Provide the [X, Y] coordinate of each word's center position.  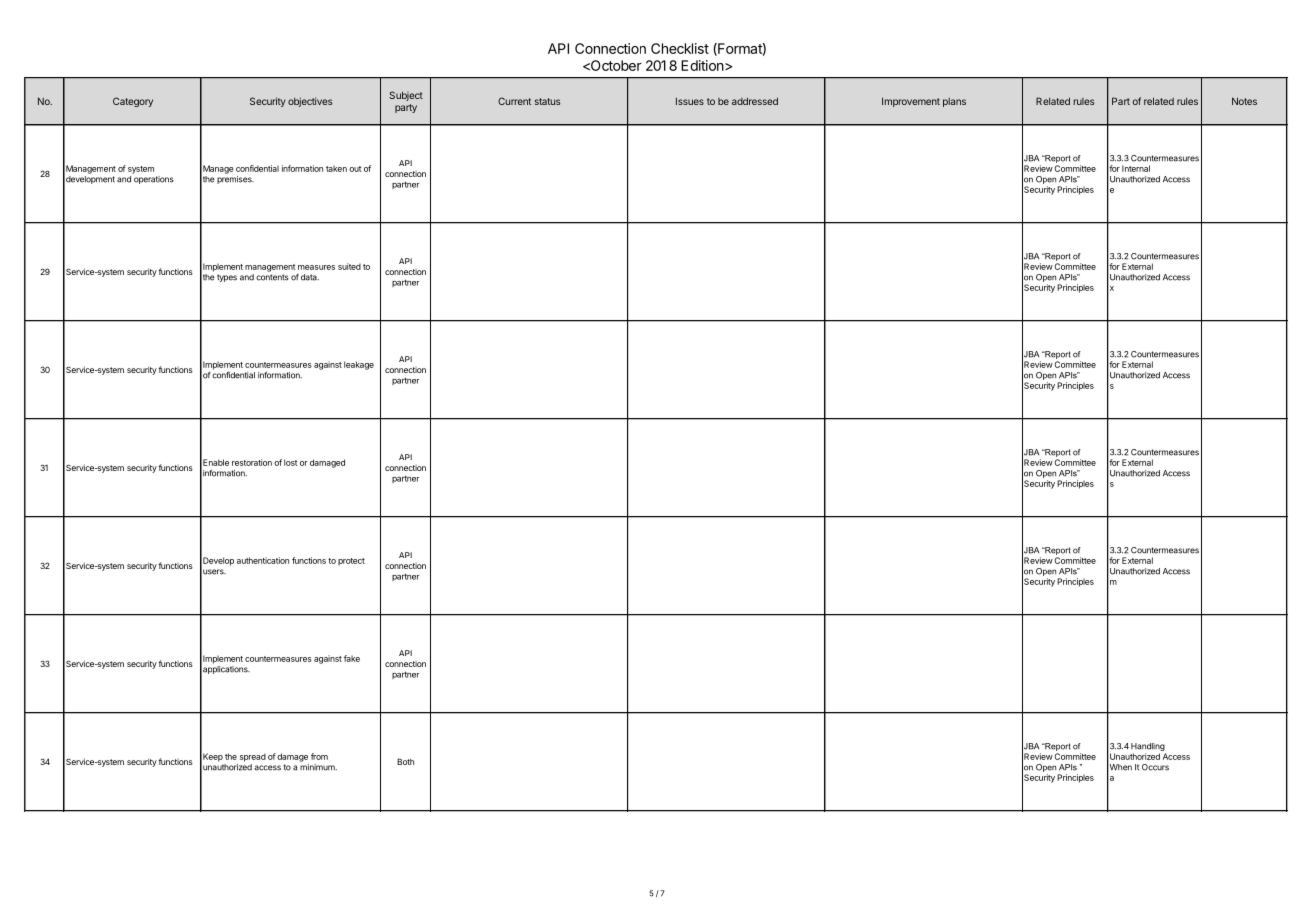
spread [253, 757]
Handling [1148, 748]
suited [349, 266]
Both [405, 761]
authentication [263, 560]
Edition [703, 65]
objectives [310, 102]
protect [351, 562]
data [310, 277]
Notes [1244, 101]
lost [291, 462]
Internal [1136, 168]
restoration [252, 462]
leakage [359, 365]
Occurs [1155, 767]
